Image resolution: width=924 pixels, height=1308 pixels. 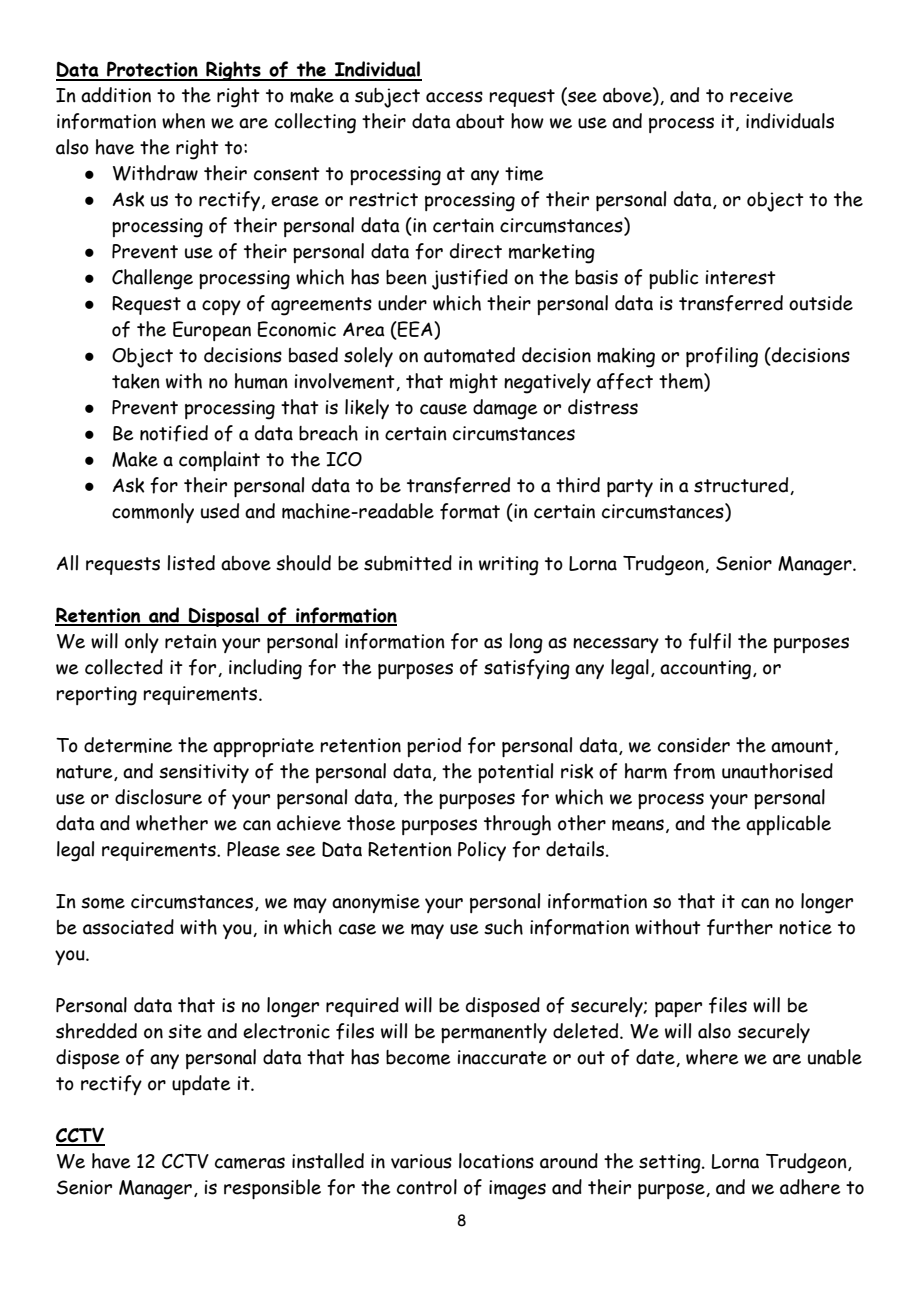 I want to click on receive, so click(x=761, y=95).
